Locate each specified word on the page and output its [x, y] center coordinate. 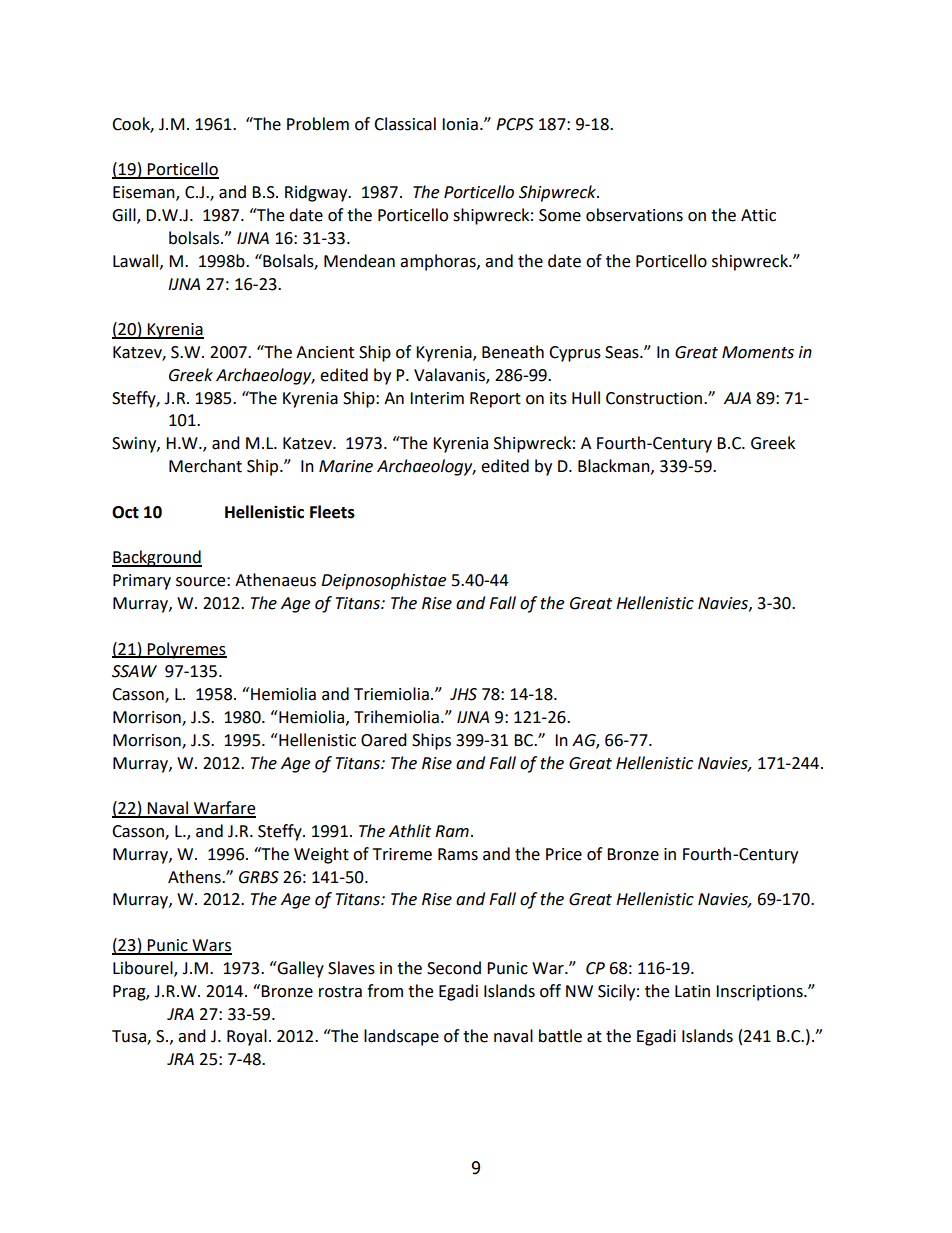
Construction [654, 398]
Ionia [460, 124]
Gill [125, 216]
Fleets [332, 512]
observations [634, 215]
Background [157, 558]
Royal [247, 1037]
